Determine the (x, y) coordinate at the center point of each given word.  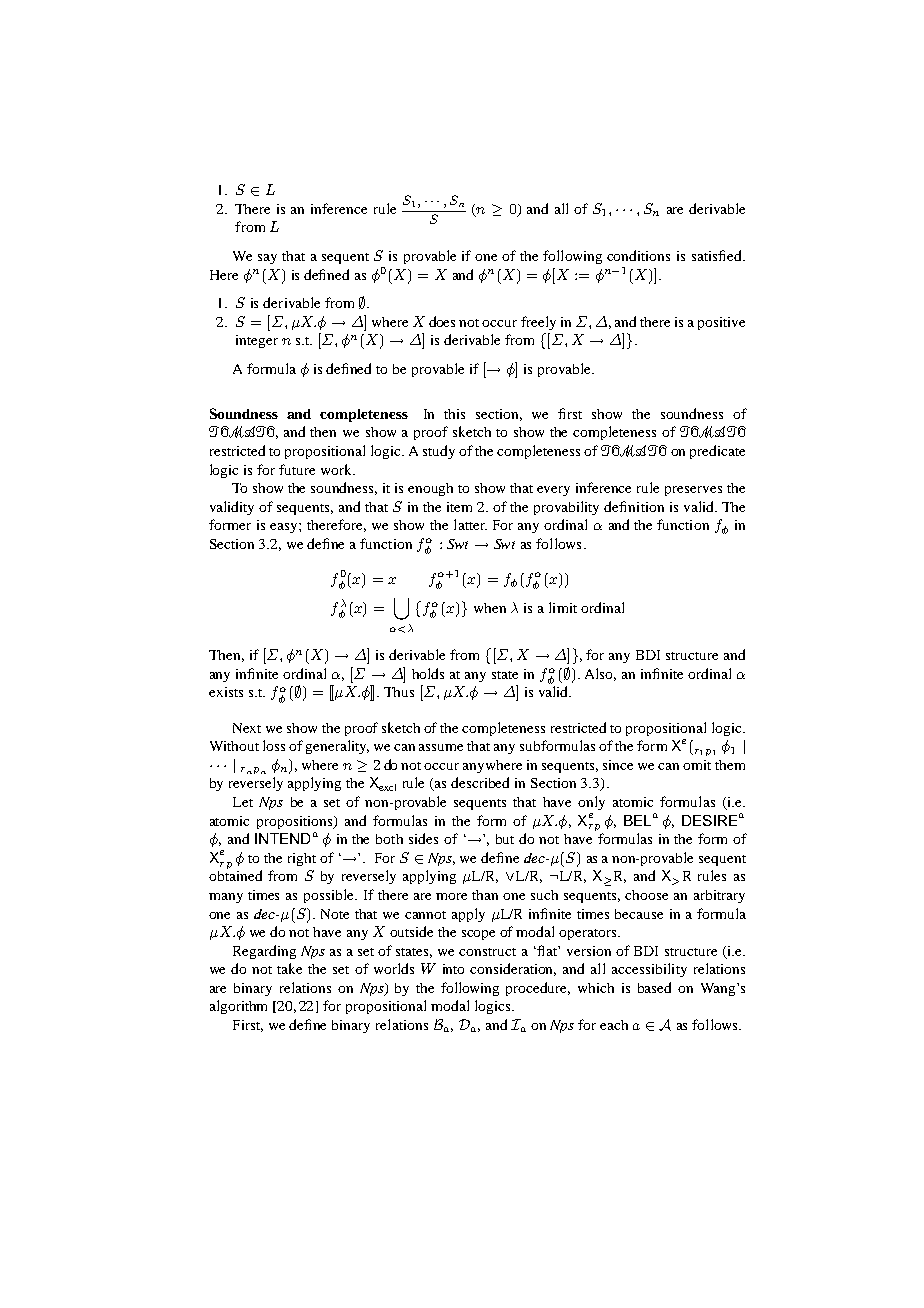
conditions (638, 255)
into (453, 969)
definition (634, 506)
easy (285, 528)
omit (697, 765)
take (289, 968)
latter (470, 524)
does (442, 321)
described (480, 782)
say (267, 259)
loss (274, 745)
